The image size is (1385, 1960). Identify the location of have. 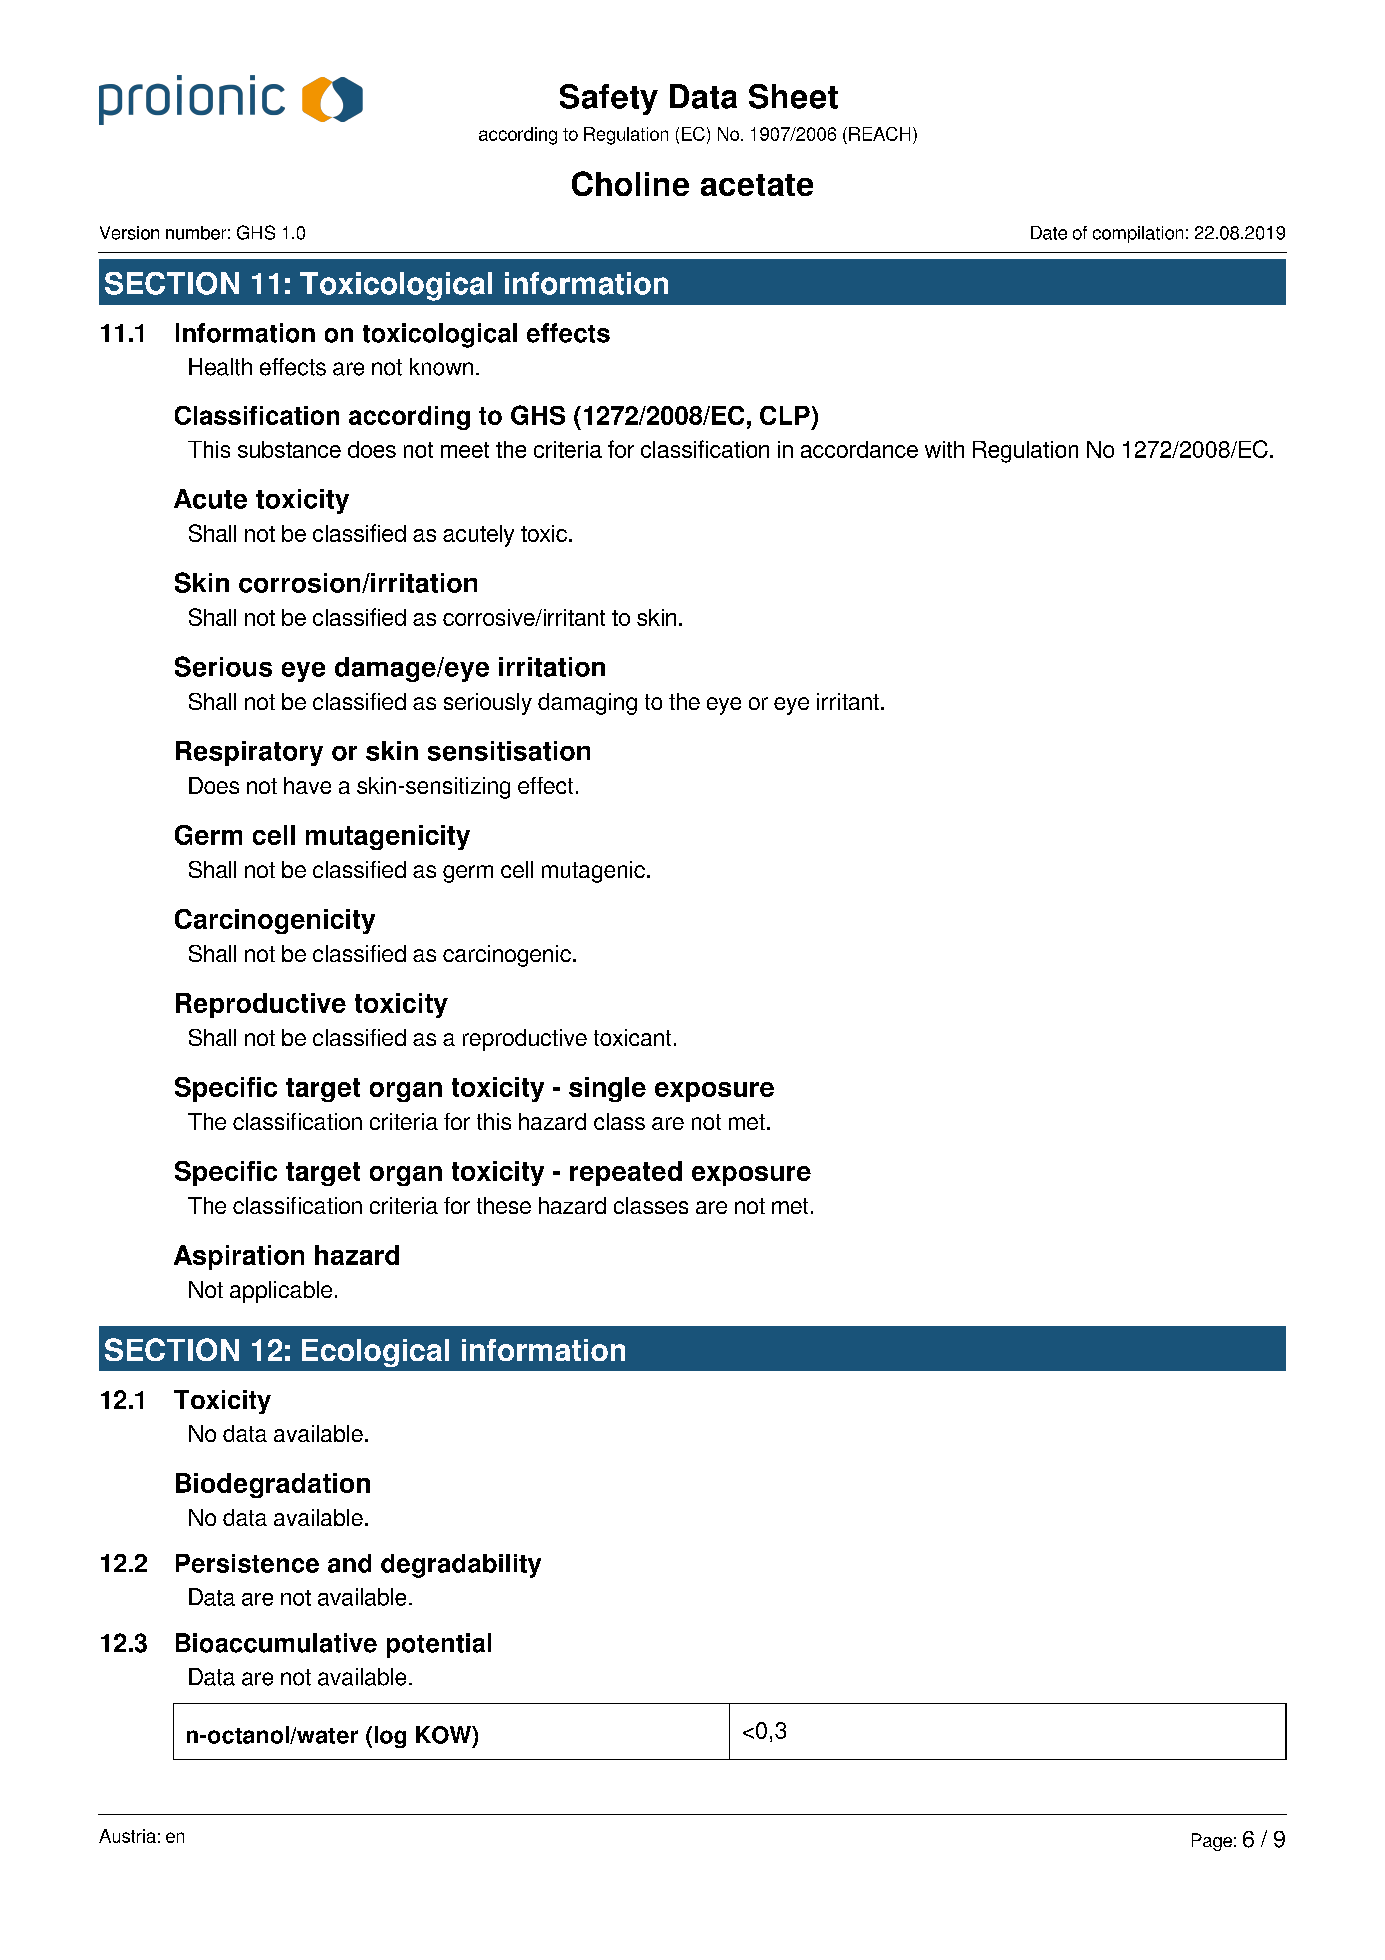
(307, 785).
